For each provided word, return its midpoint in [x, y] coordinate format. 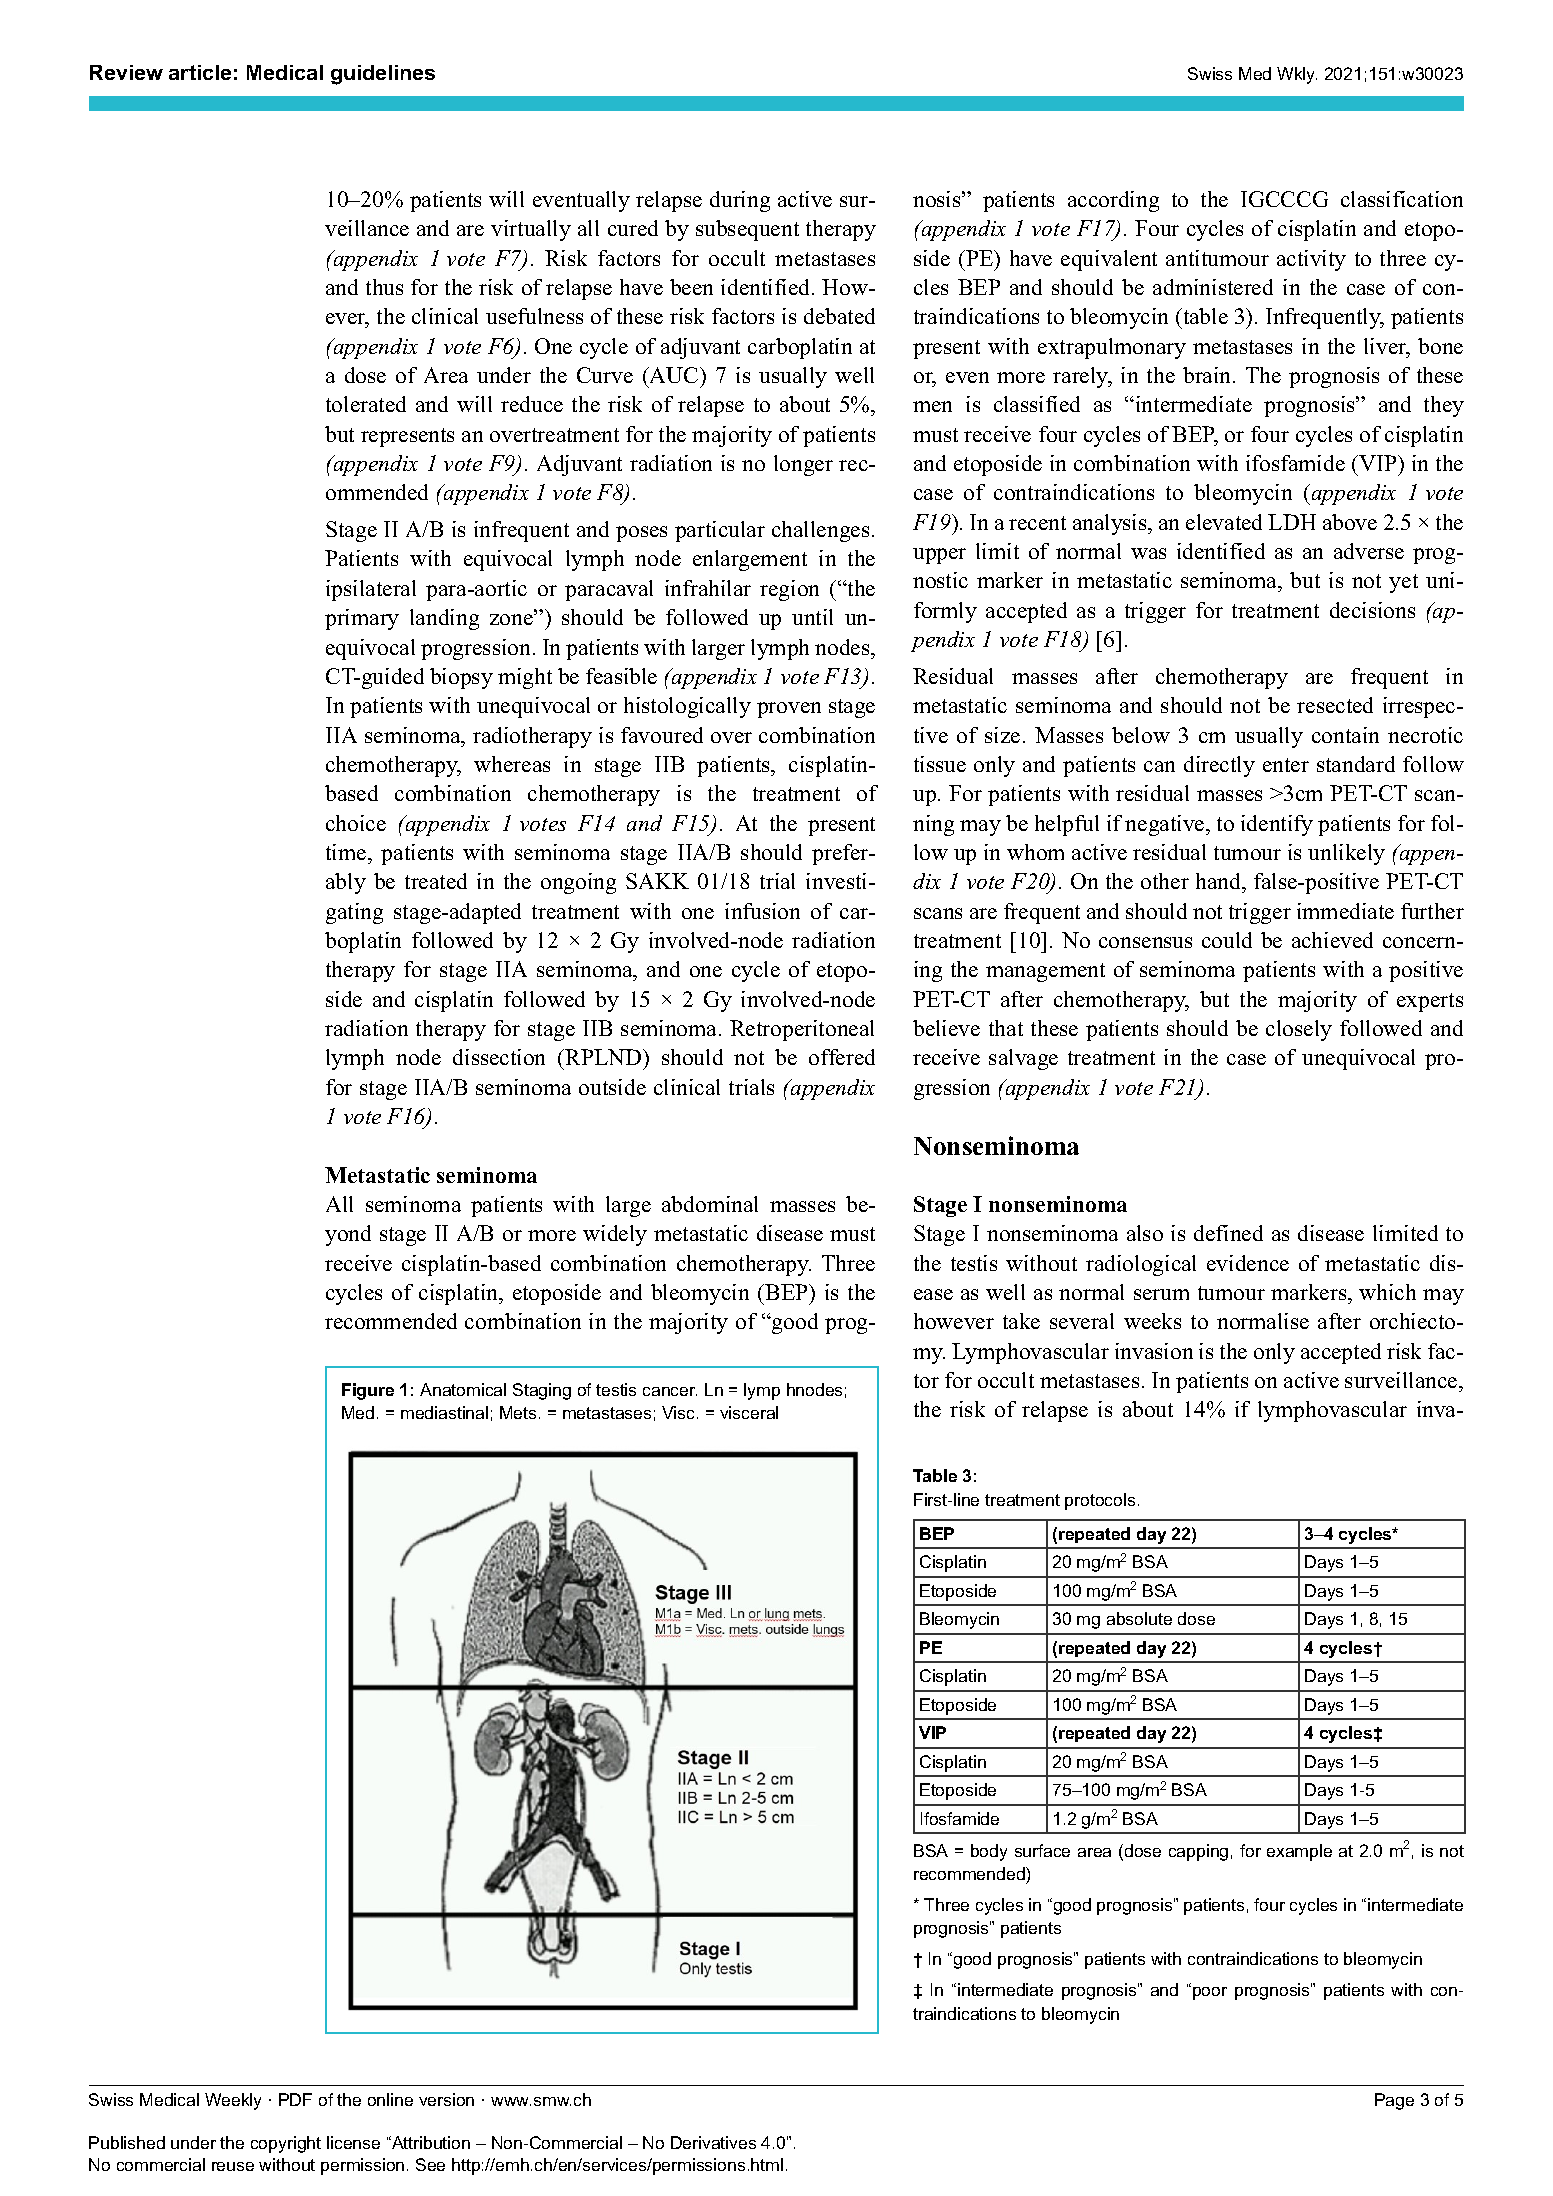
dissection [499, 1057]
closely [1299, 1030]
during [740, 201]
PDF [295, 2099]
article [200, 72]
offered [842, 1057]
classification [1402, 199]
